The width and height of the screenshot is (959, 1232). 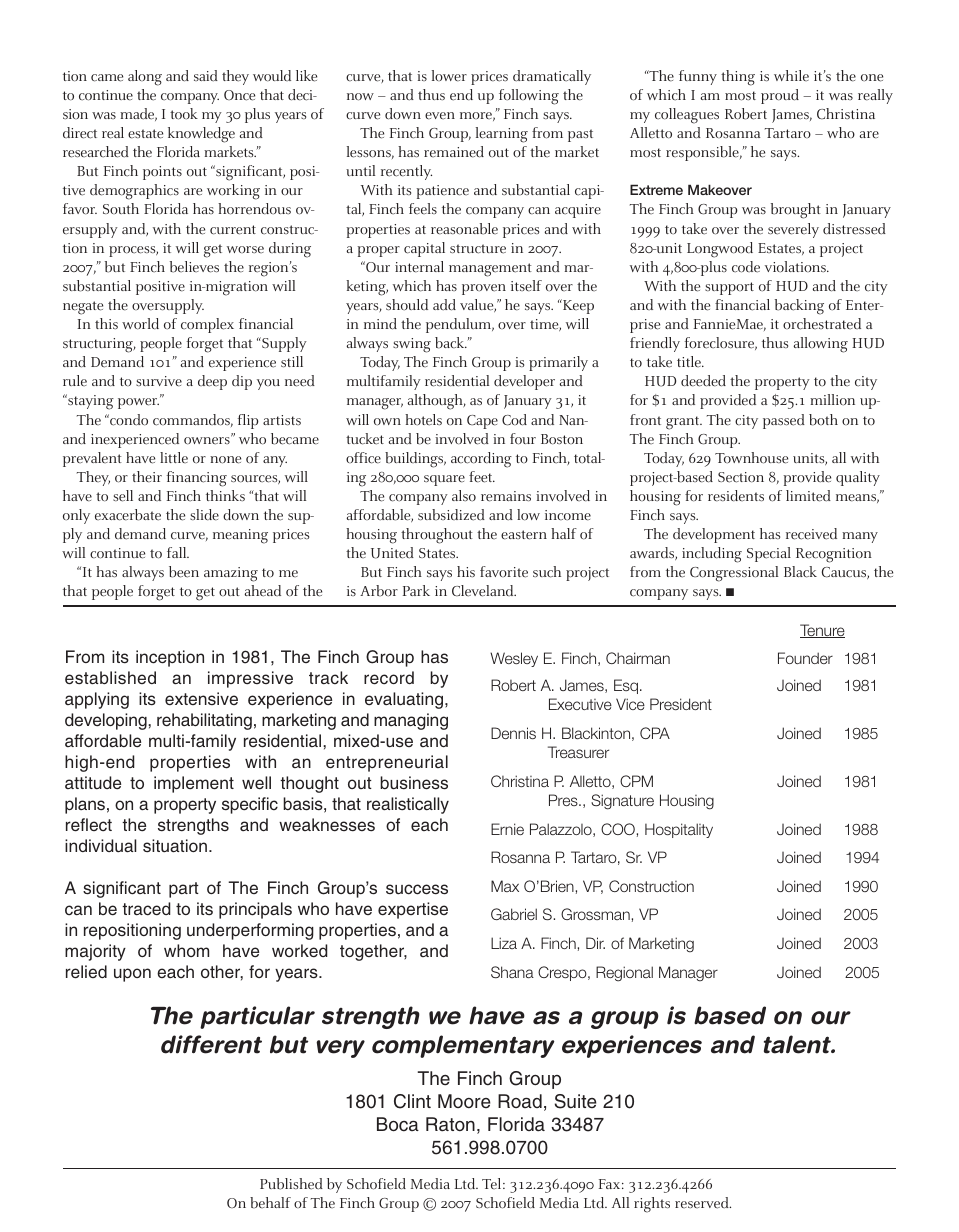 What do you see at coordinates (291, 1184) in the screenshot?
I see `Published` at bounding box center [291, 1184].
